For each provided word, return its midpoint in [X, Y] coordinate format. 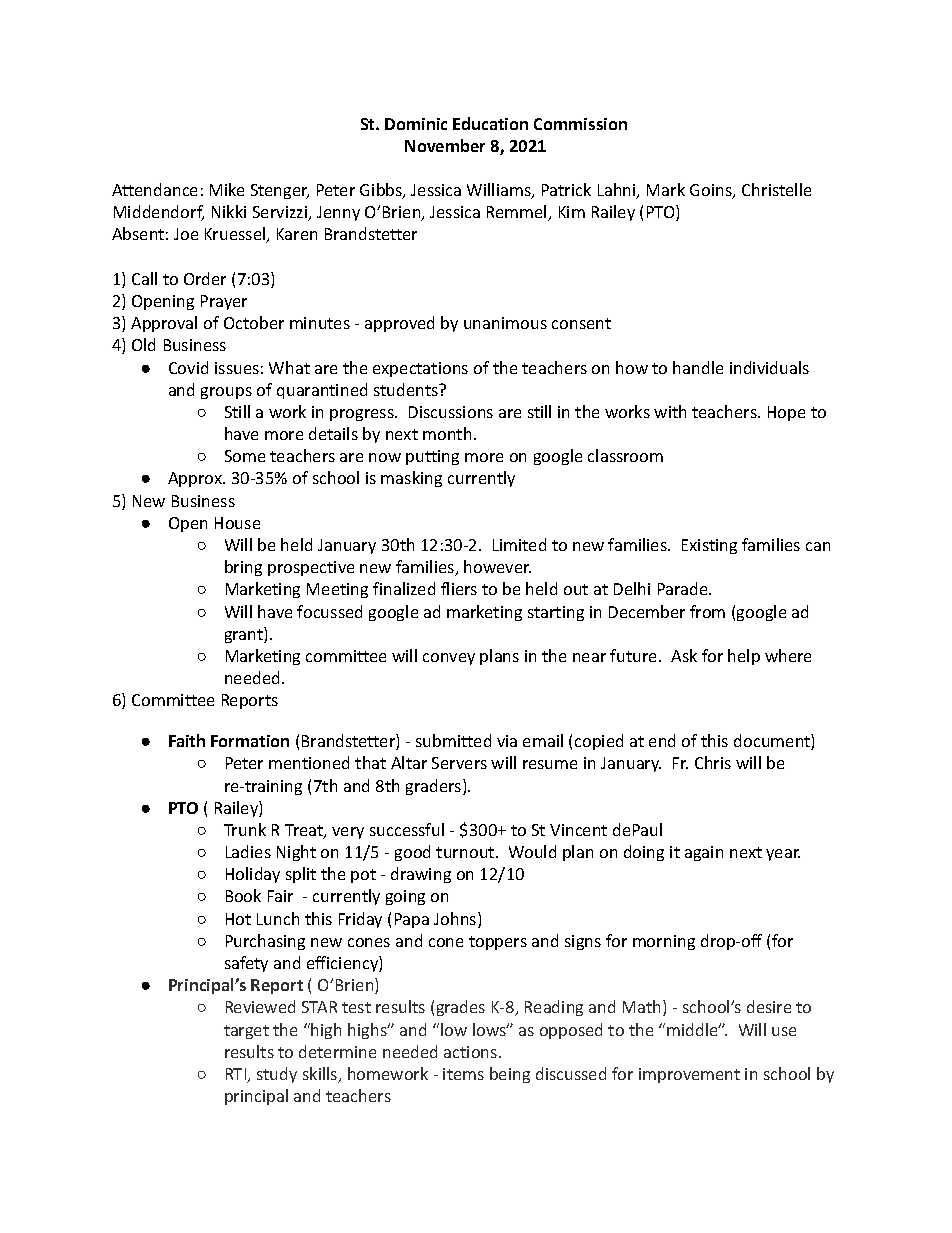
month [447, 433]
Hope [786, 413]
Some [245, 456]
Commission [580, 124]
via [507, 741]
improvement [689, 1075]
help [744, 657]
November [445, 145]
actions [472, 1052]
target [246, 1032]
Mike [227, 189]
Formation [250, 741]
